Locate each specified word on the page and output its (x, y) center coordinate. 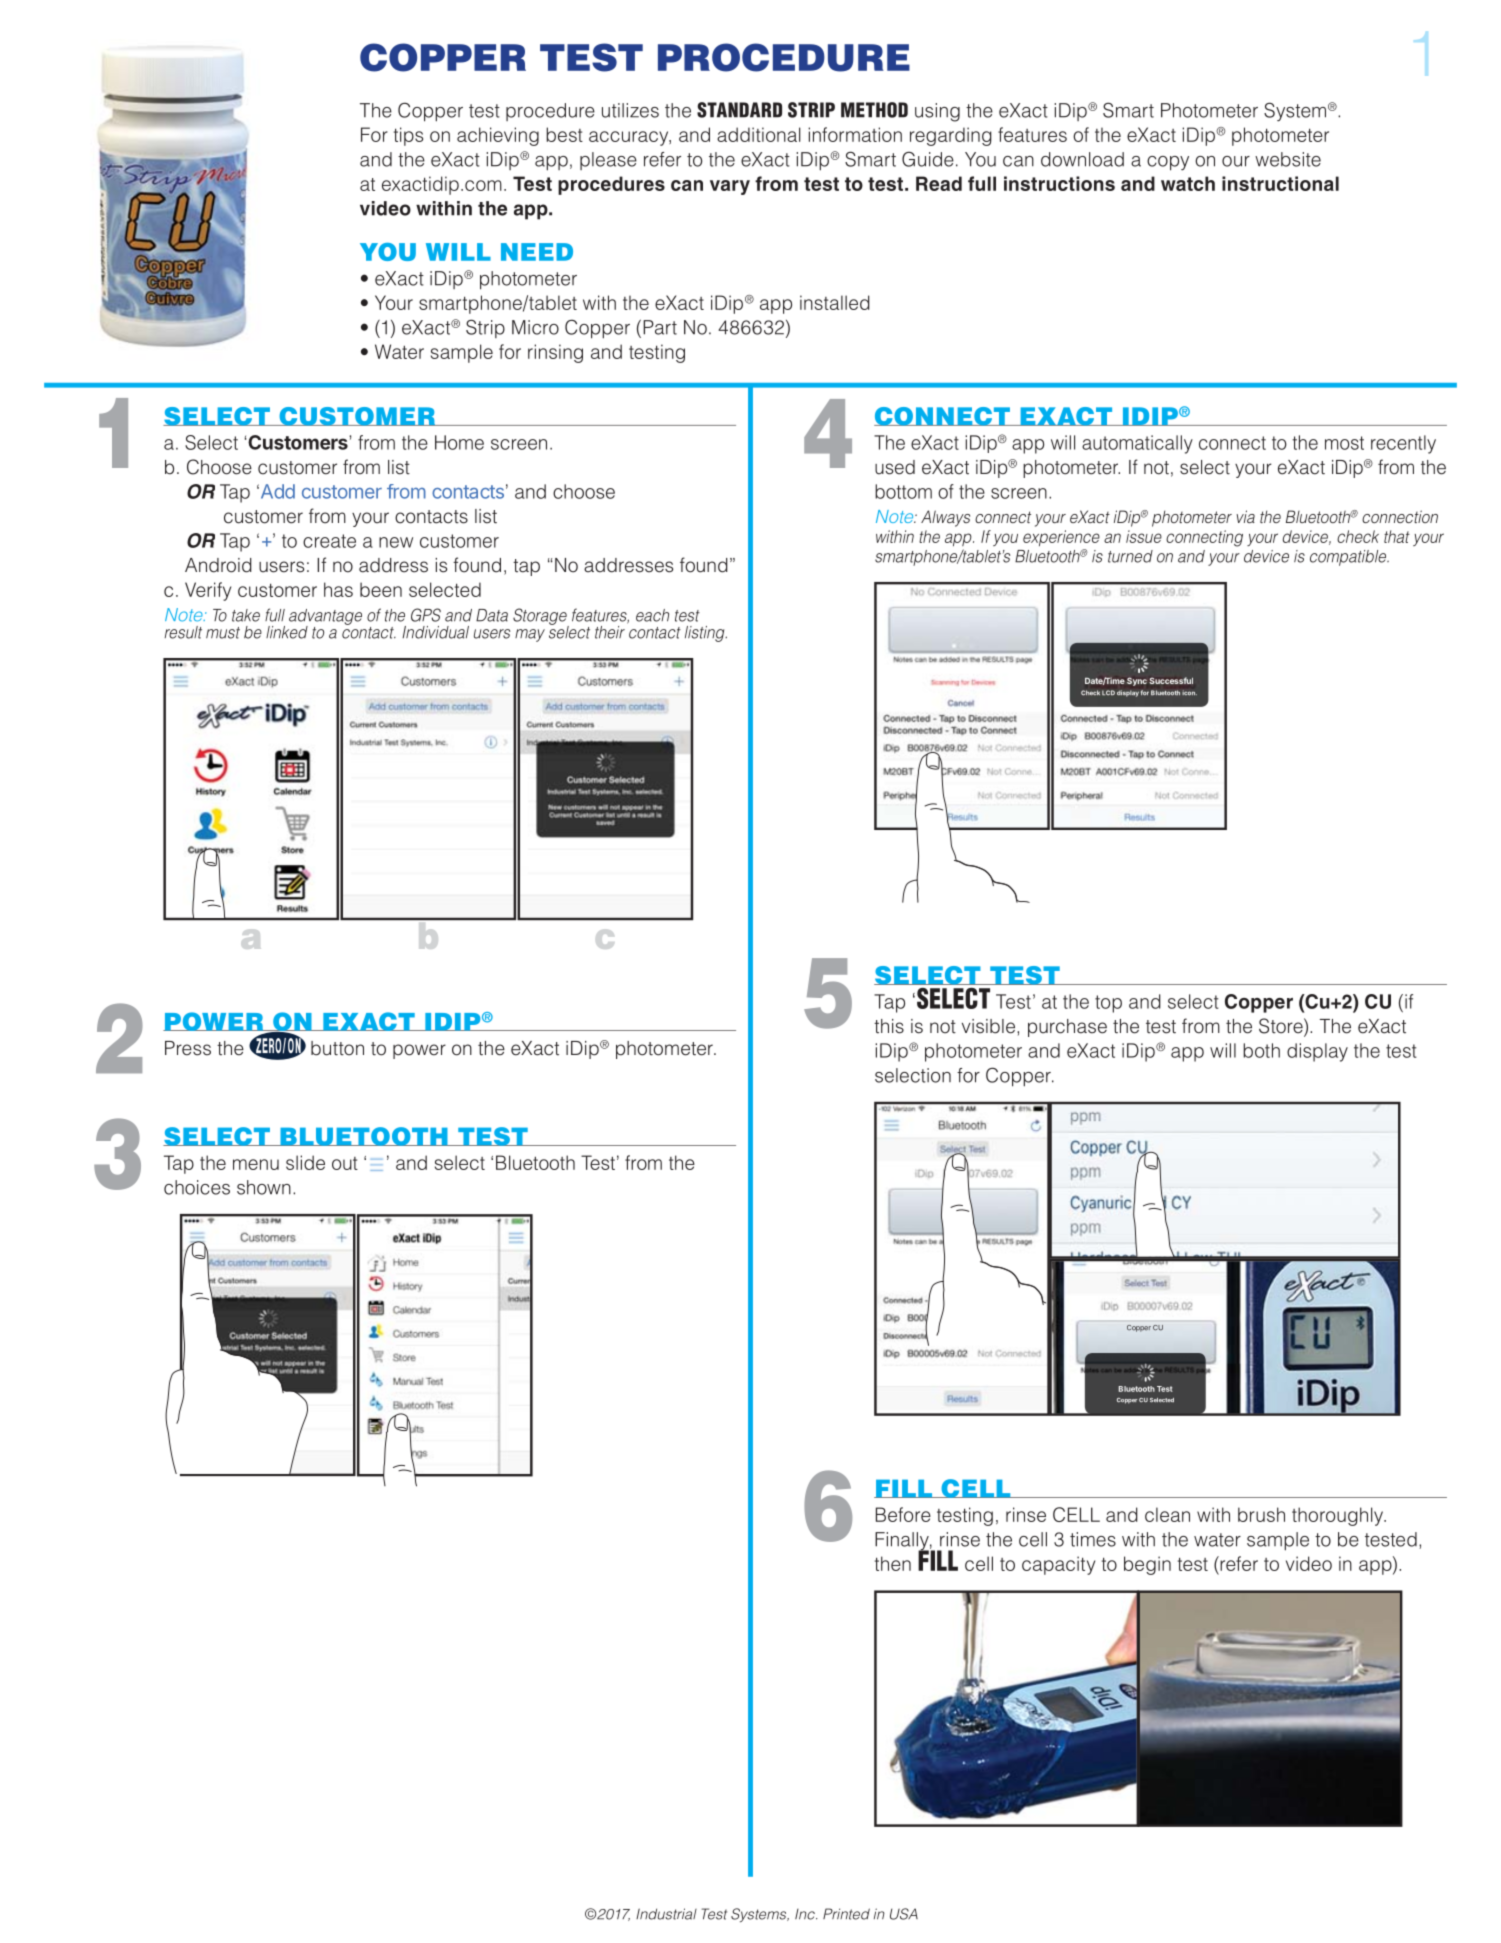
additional (759, 134)
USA (904, 1914)
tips (408, 136)
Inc (806, 1914)
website (1288, 159)
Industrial (666, 1914)
